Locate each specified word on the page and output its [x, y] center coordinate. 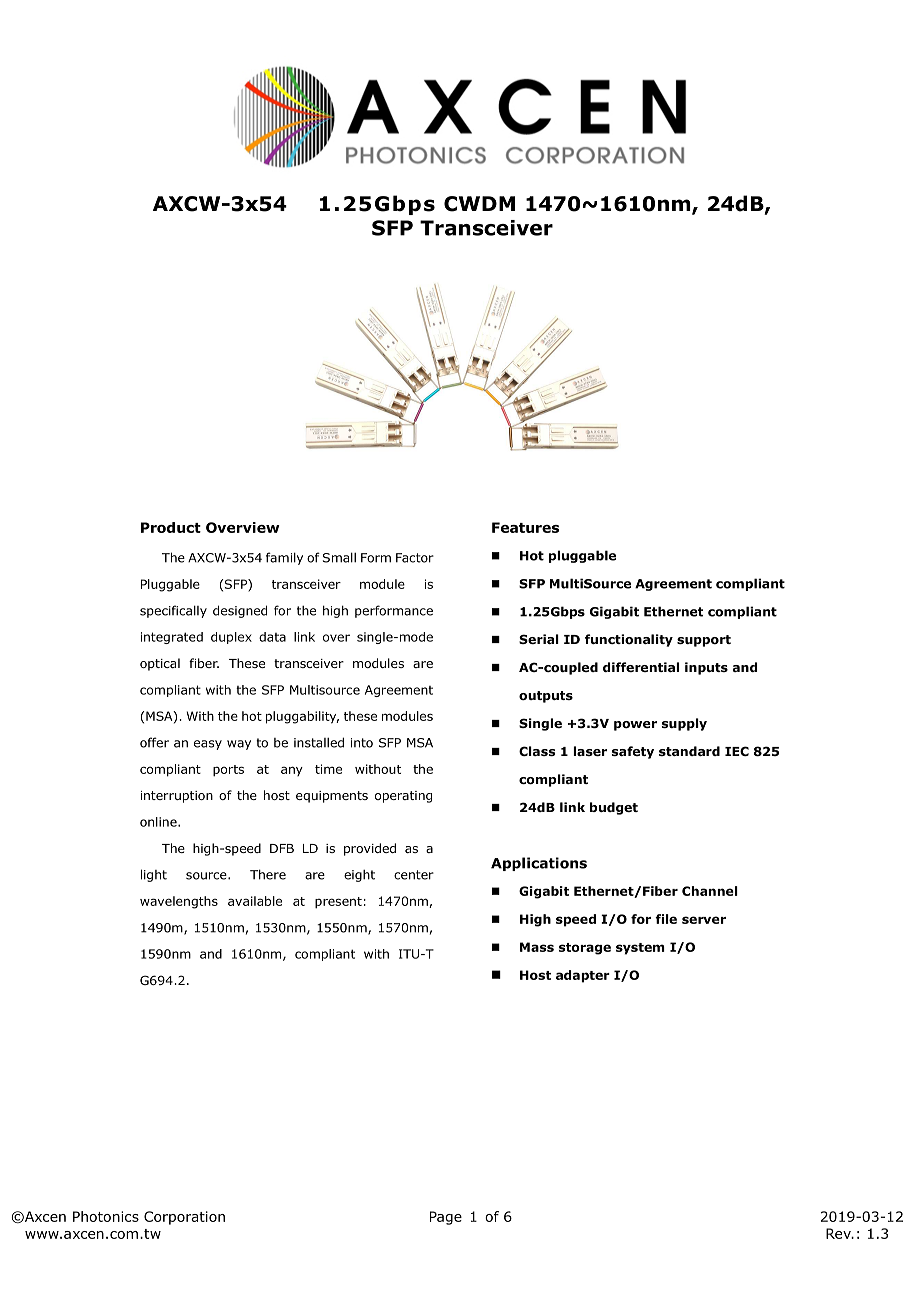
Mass [537, 947]
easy [208, 745]
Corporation [184, 1218]
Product [171, 527]
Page [446, 1218]
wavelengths [179, 902]
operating [403, 797]
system [640, 949]
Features [525, 527]
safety [633, 752]
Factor [415, 558]
